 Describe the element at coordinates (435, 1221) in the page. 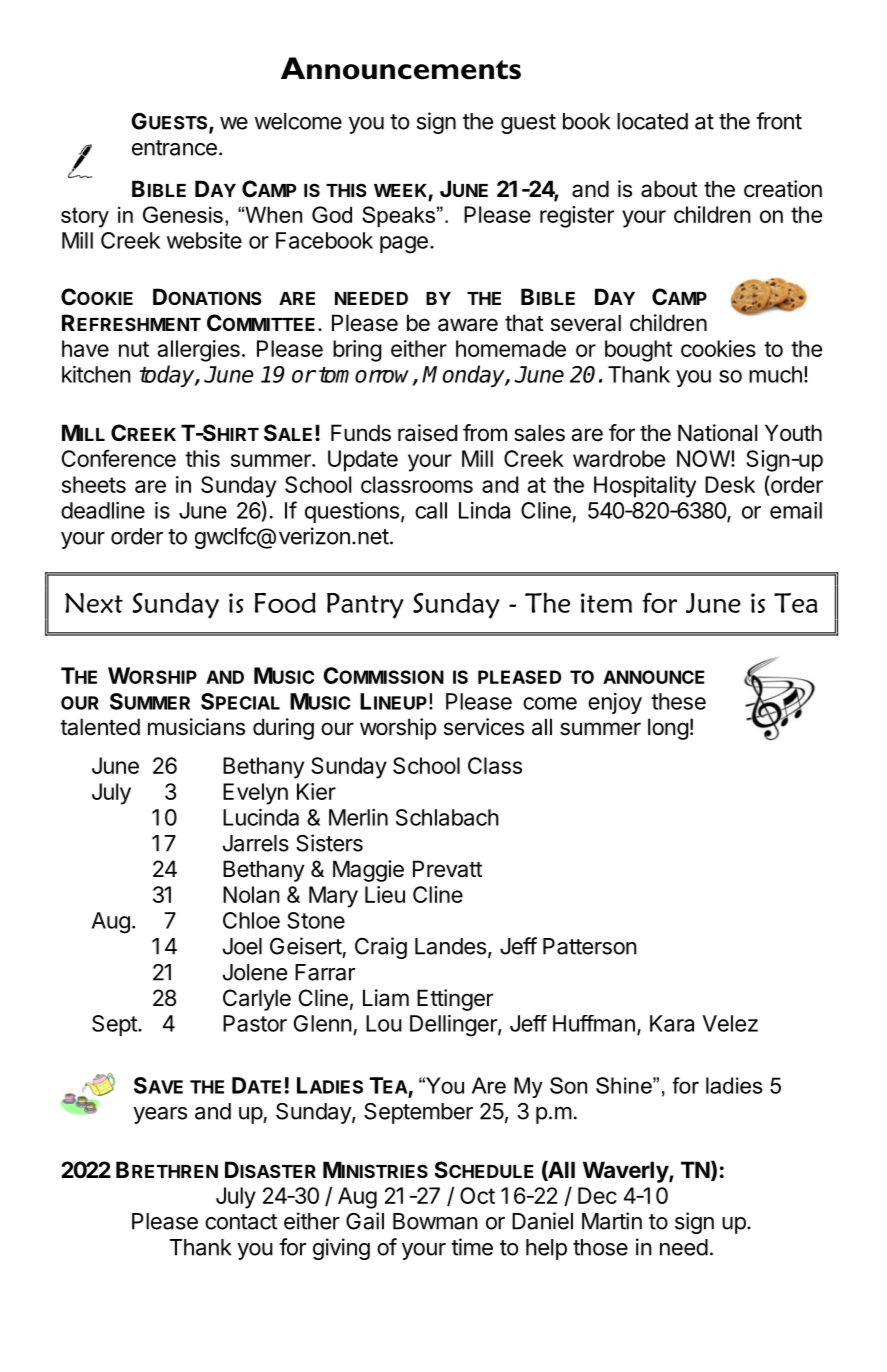

I see `Bowman` at that location.
